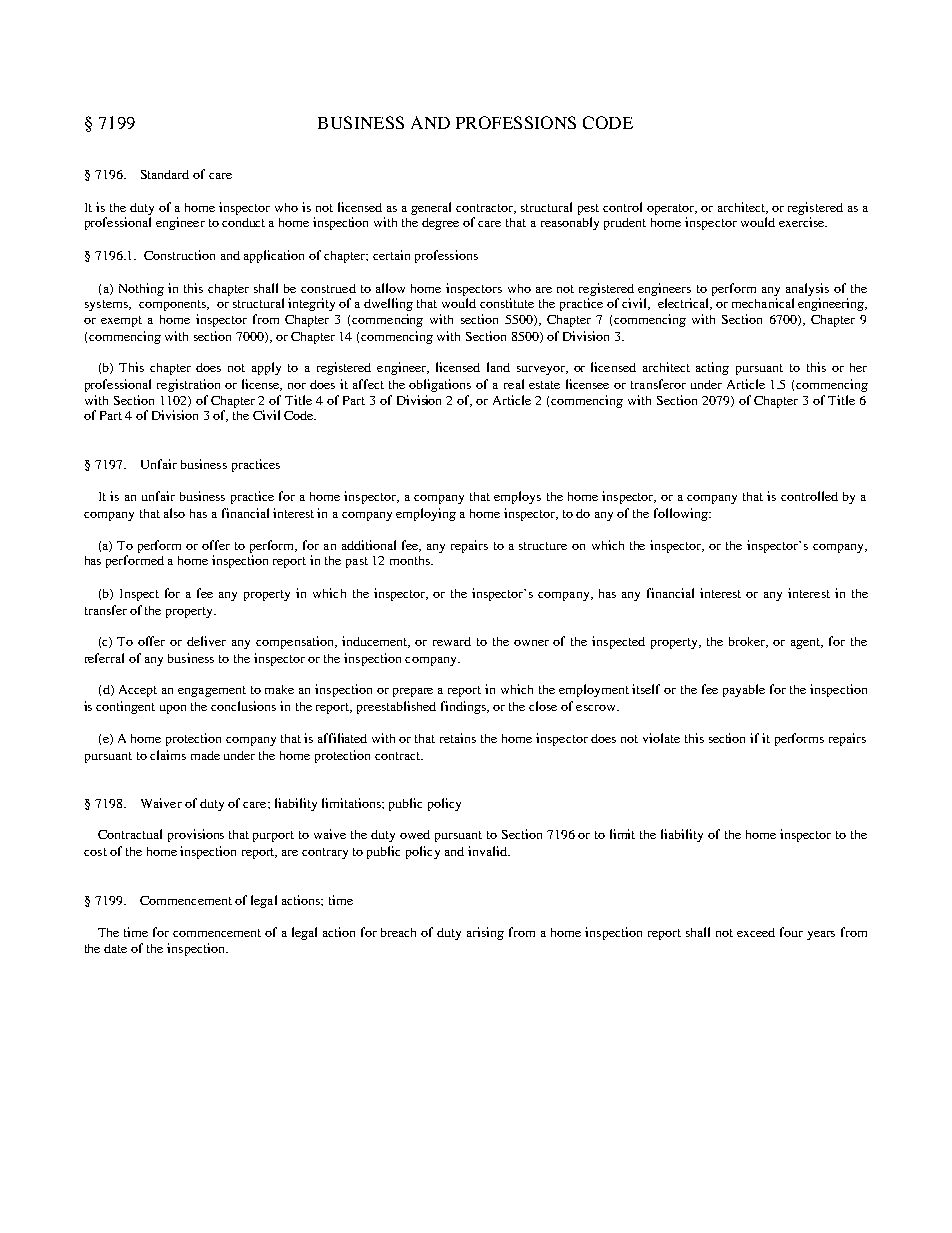 This screenshot has height=1233, width=952. What do you see at coordinates (165, 174) in the screenshot?
I see `Standard` at bounding box center [165, 174].
